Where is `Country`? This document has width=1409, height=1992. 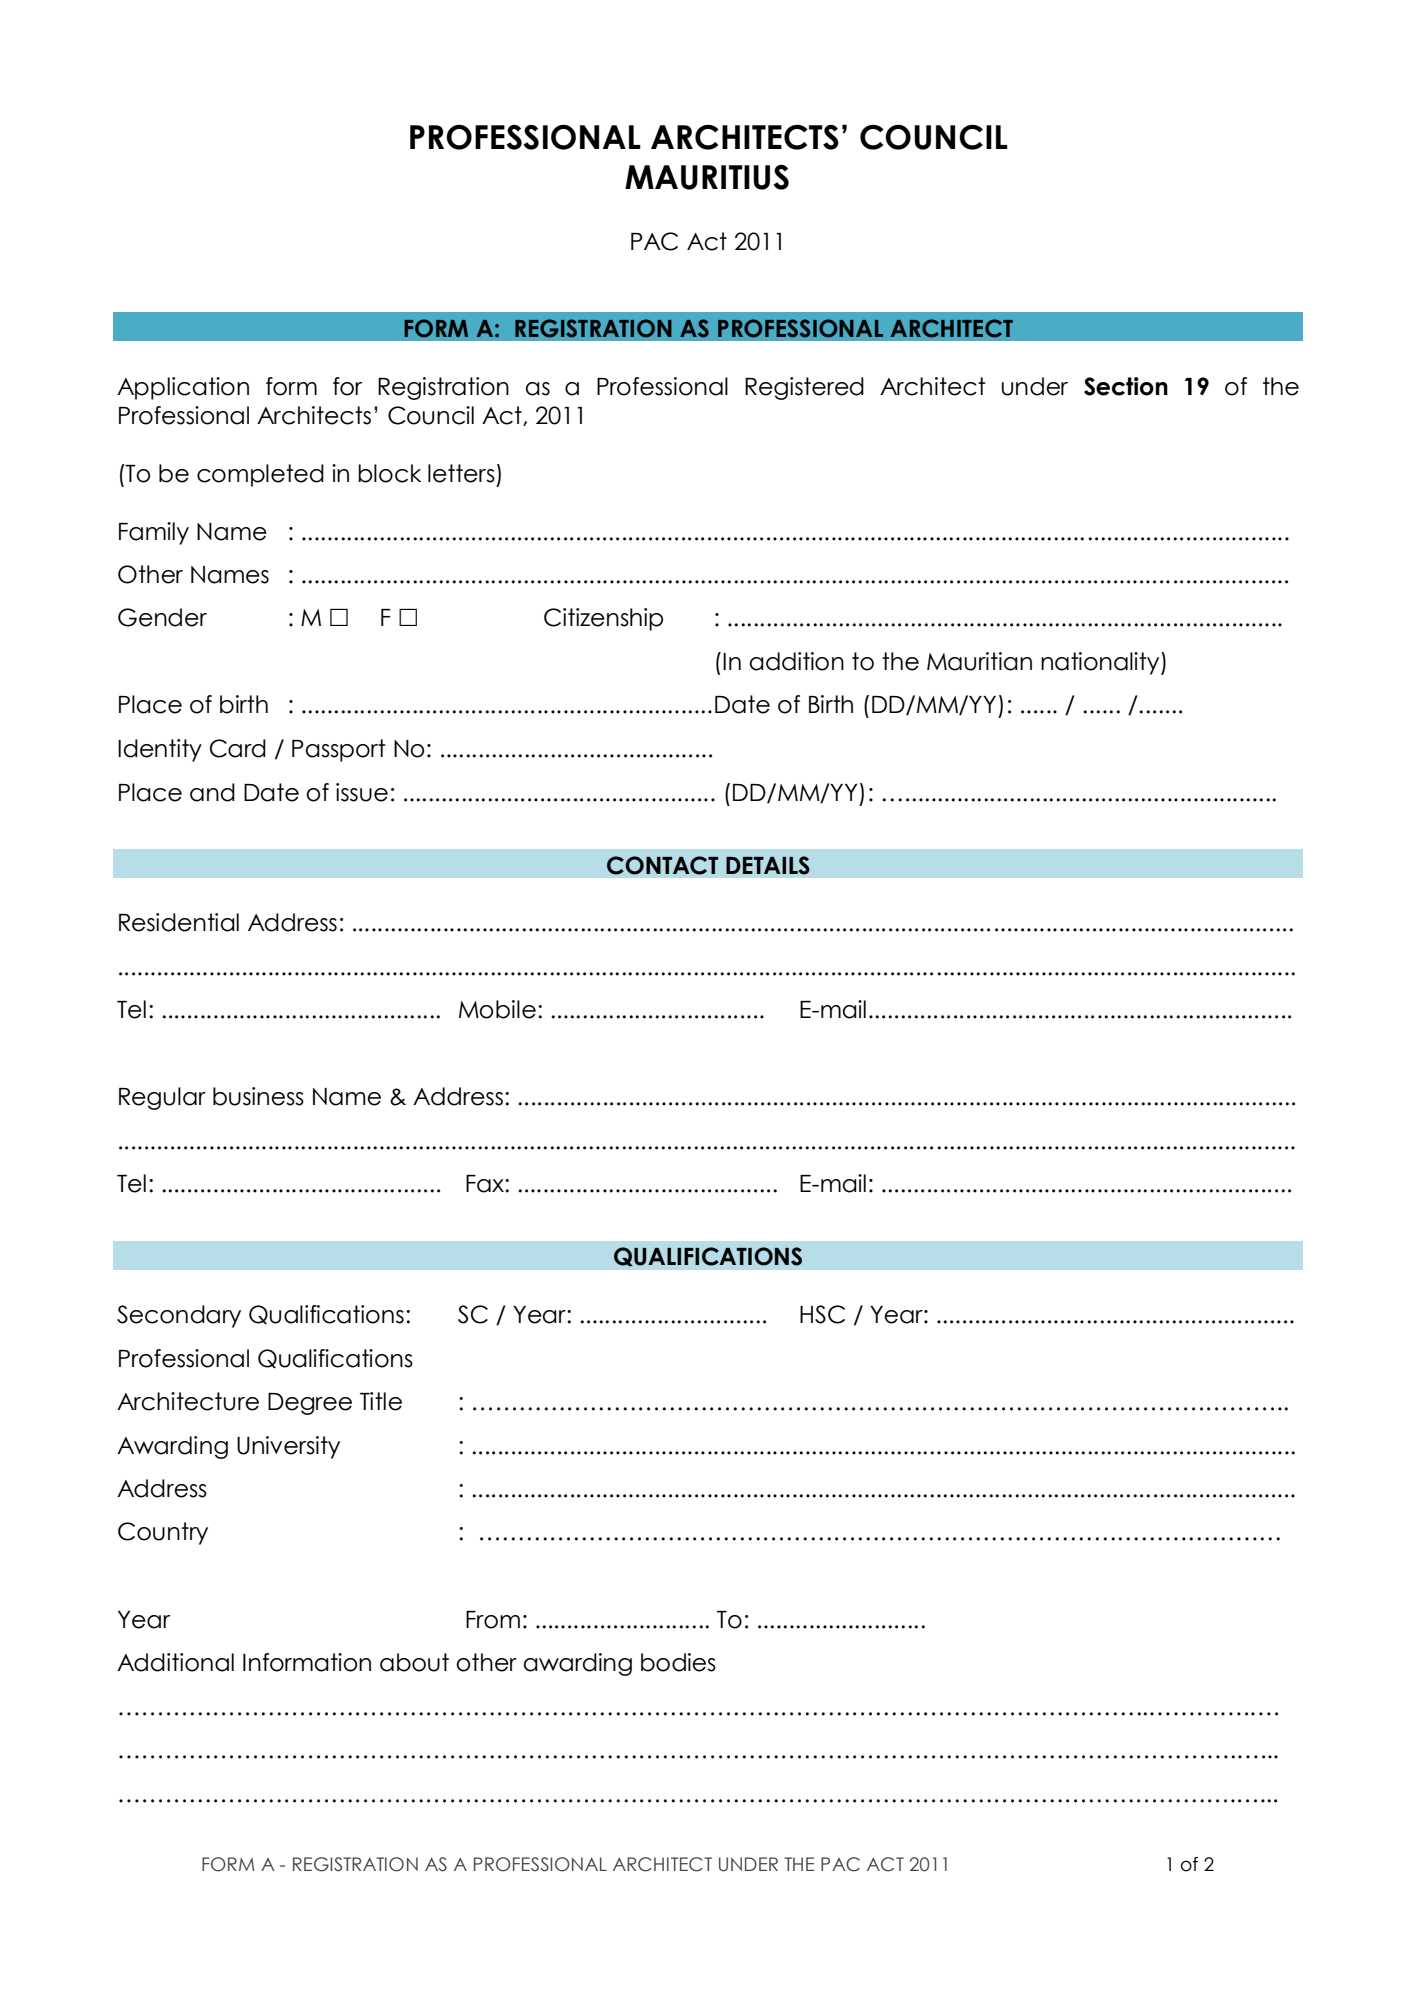 Country is located at coordinates (163, 1533).
